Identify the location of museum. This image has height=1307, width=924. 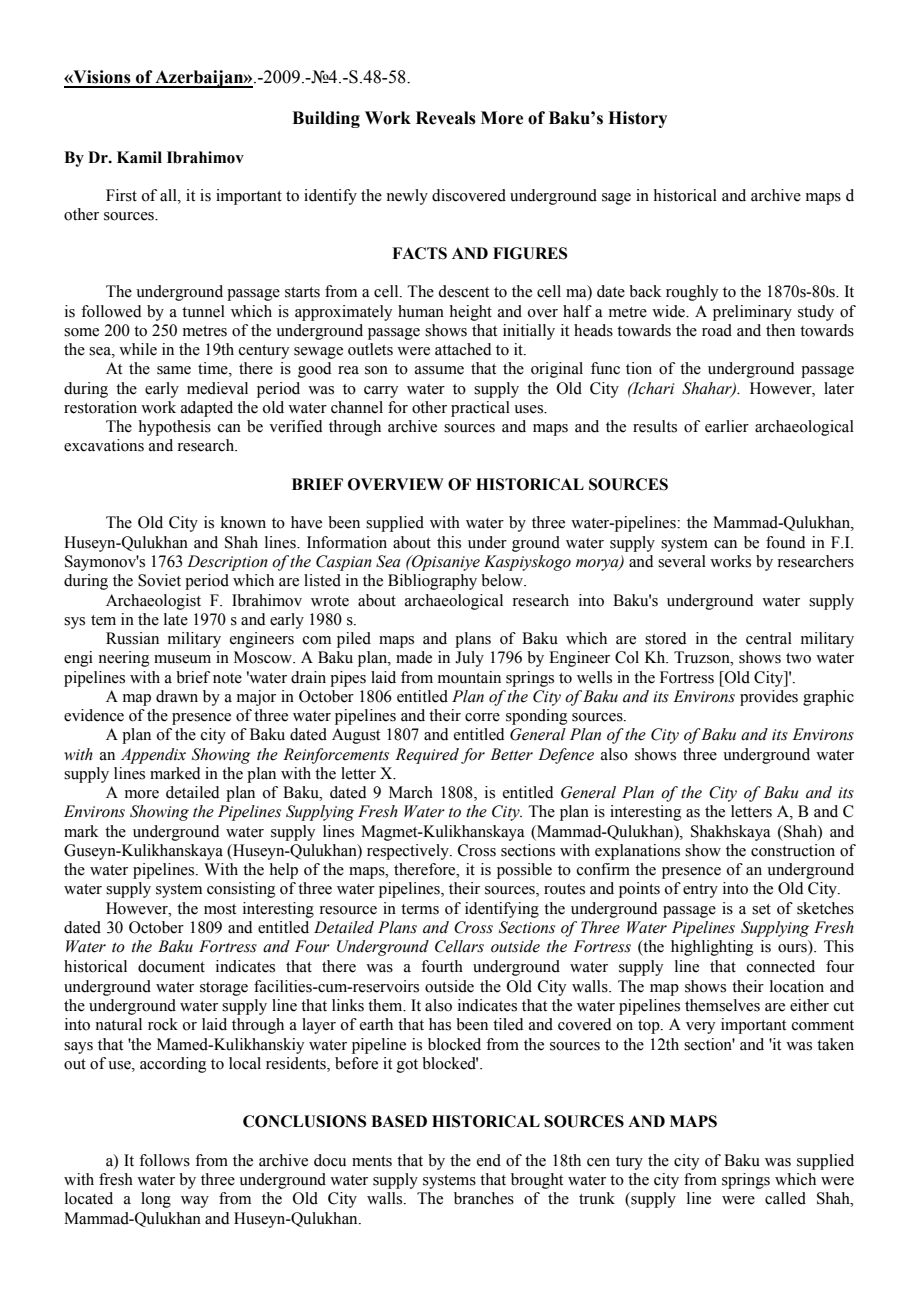
(182, 659).
